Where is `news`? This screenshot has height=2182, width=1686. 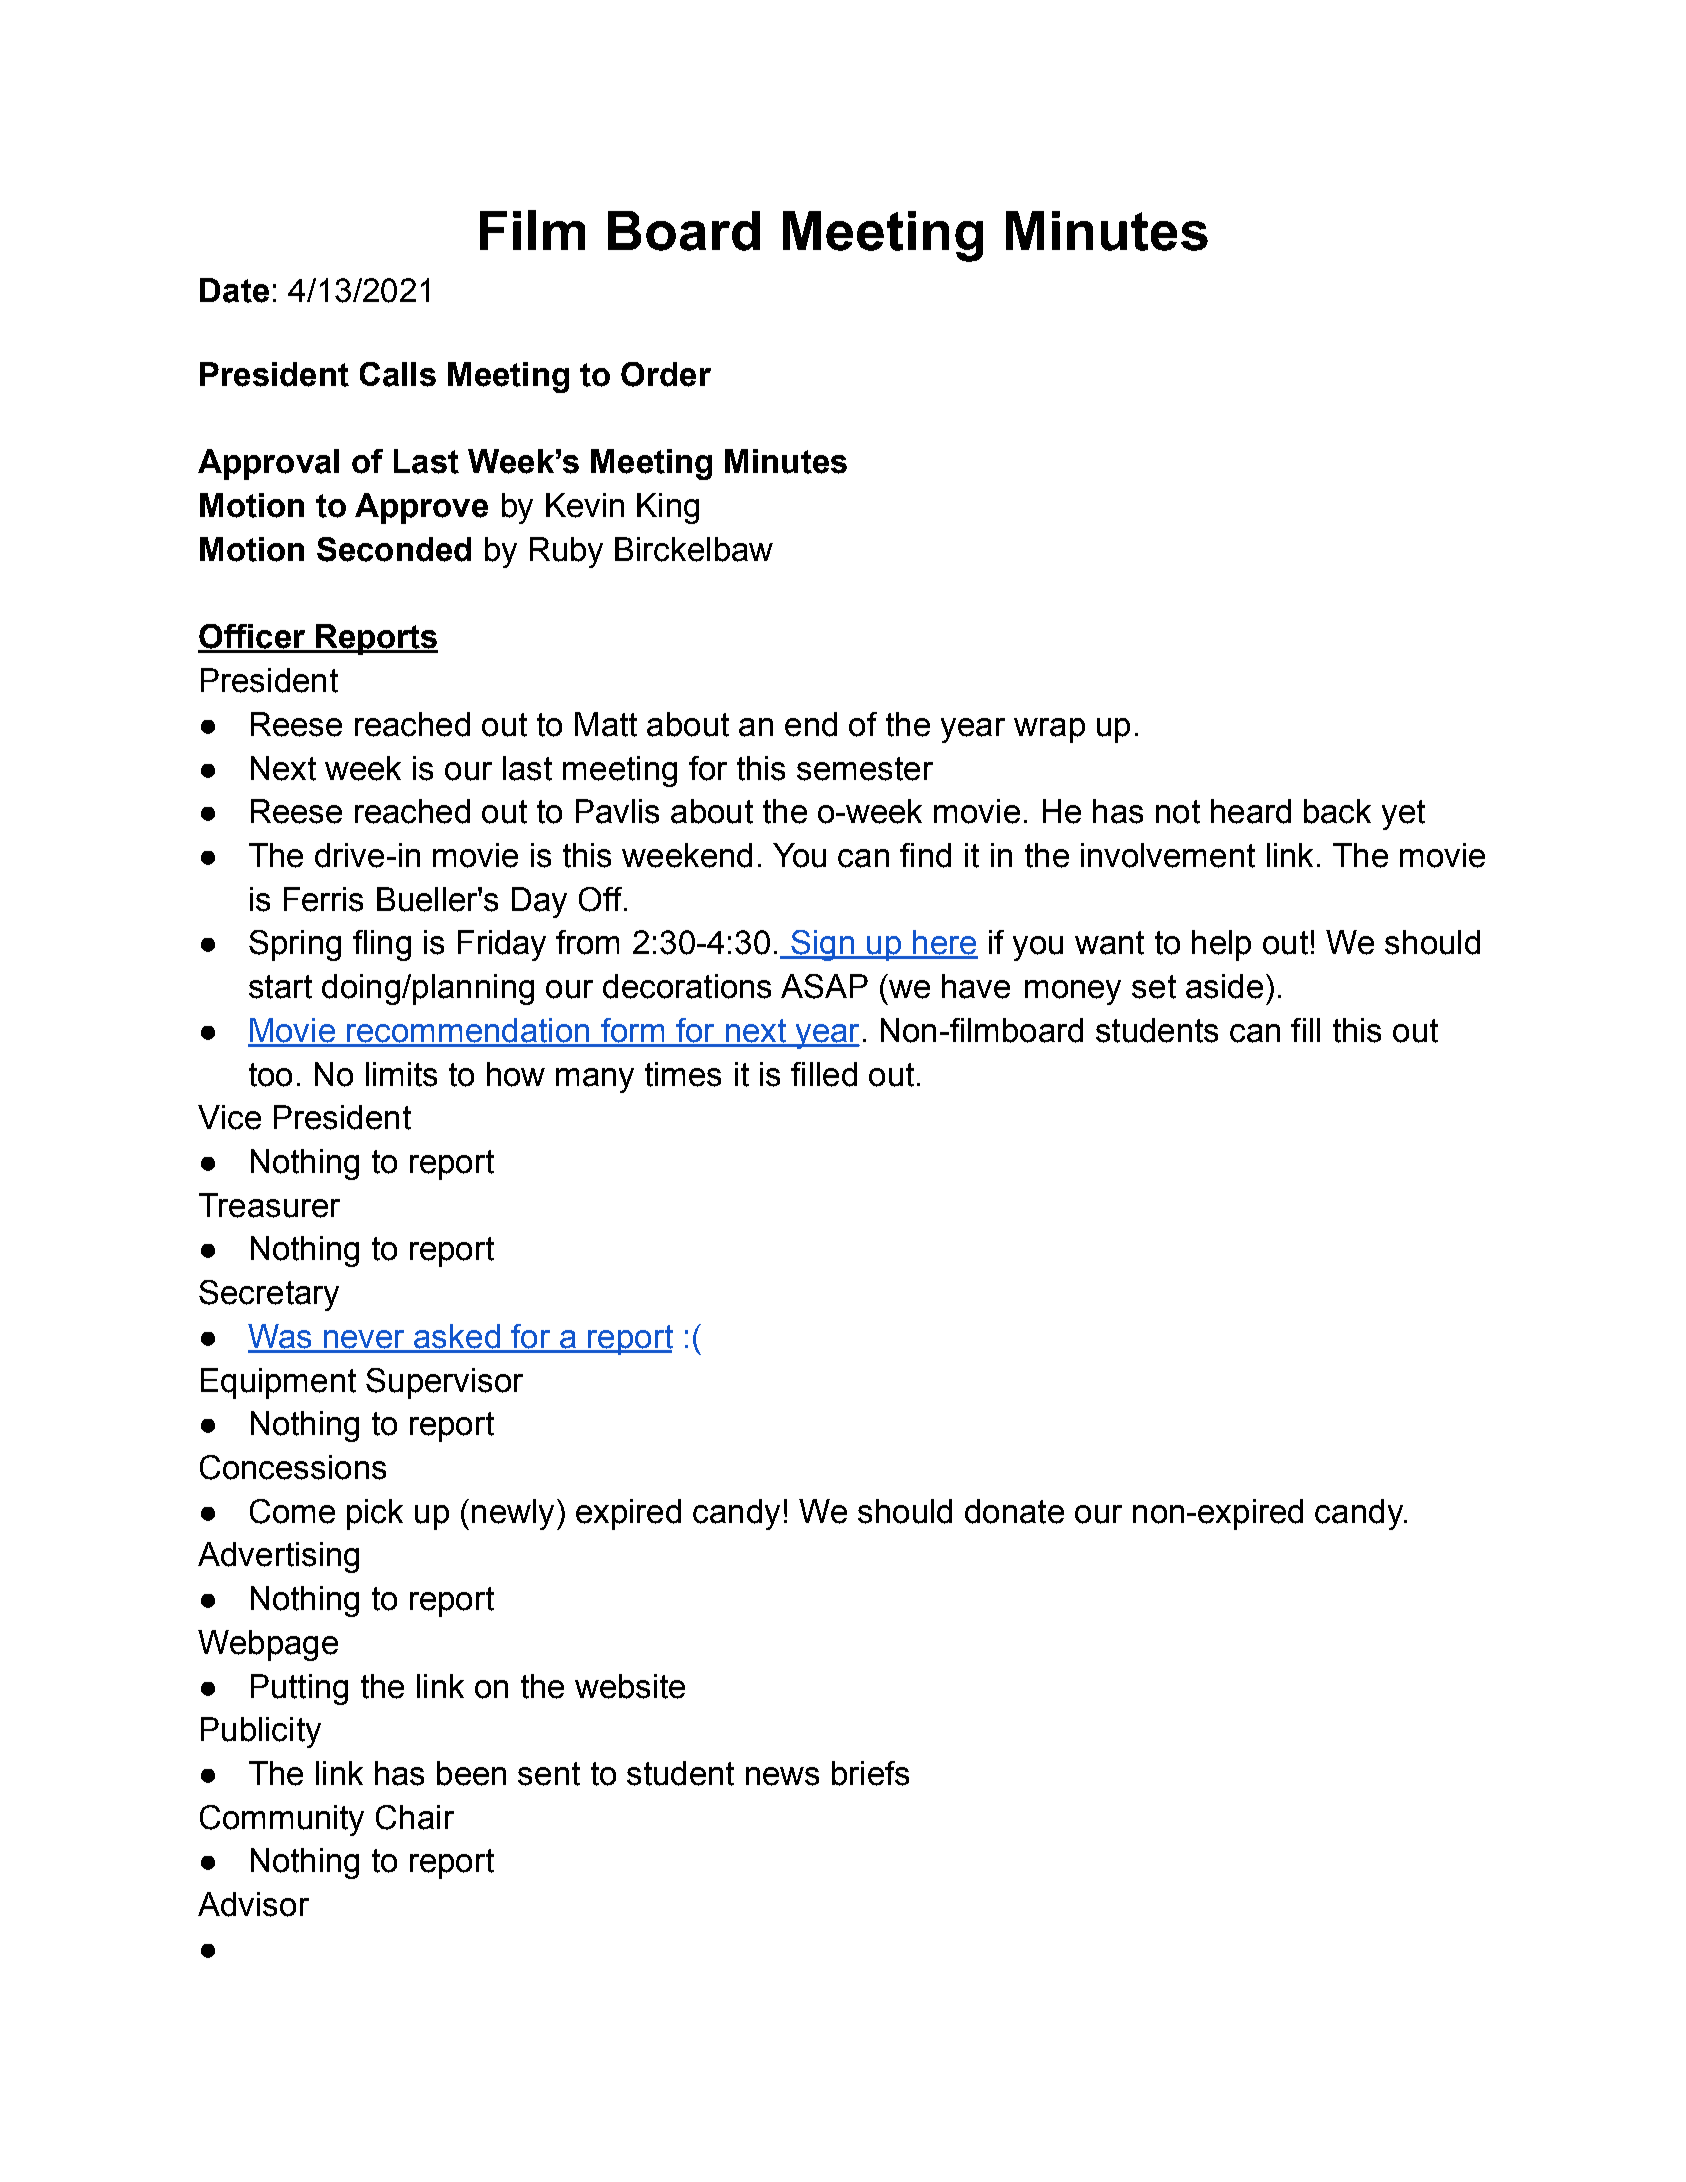 news is located at coordinates (782, 1776).
